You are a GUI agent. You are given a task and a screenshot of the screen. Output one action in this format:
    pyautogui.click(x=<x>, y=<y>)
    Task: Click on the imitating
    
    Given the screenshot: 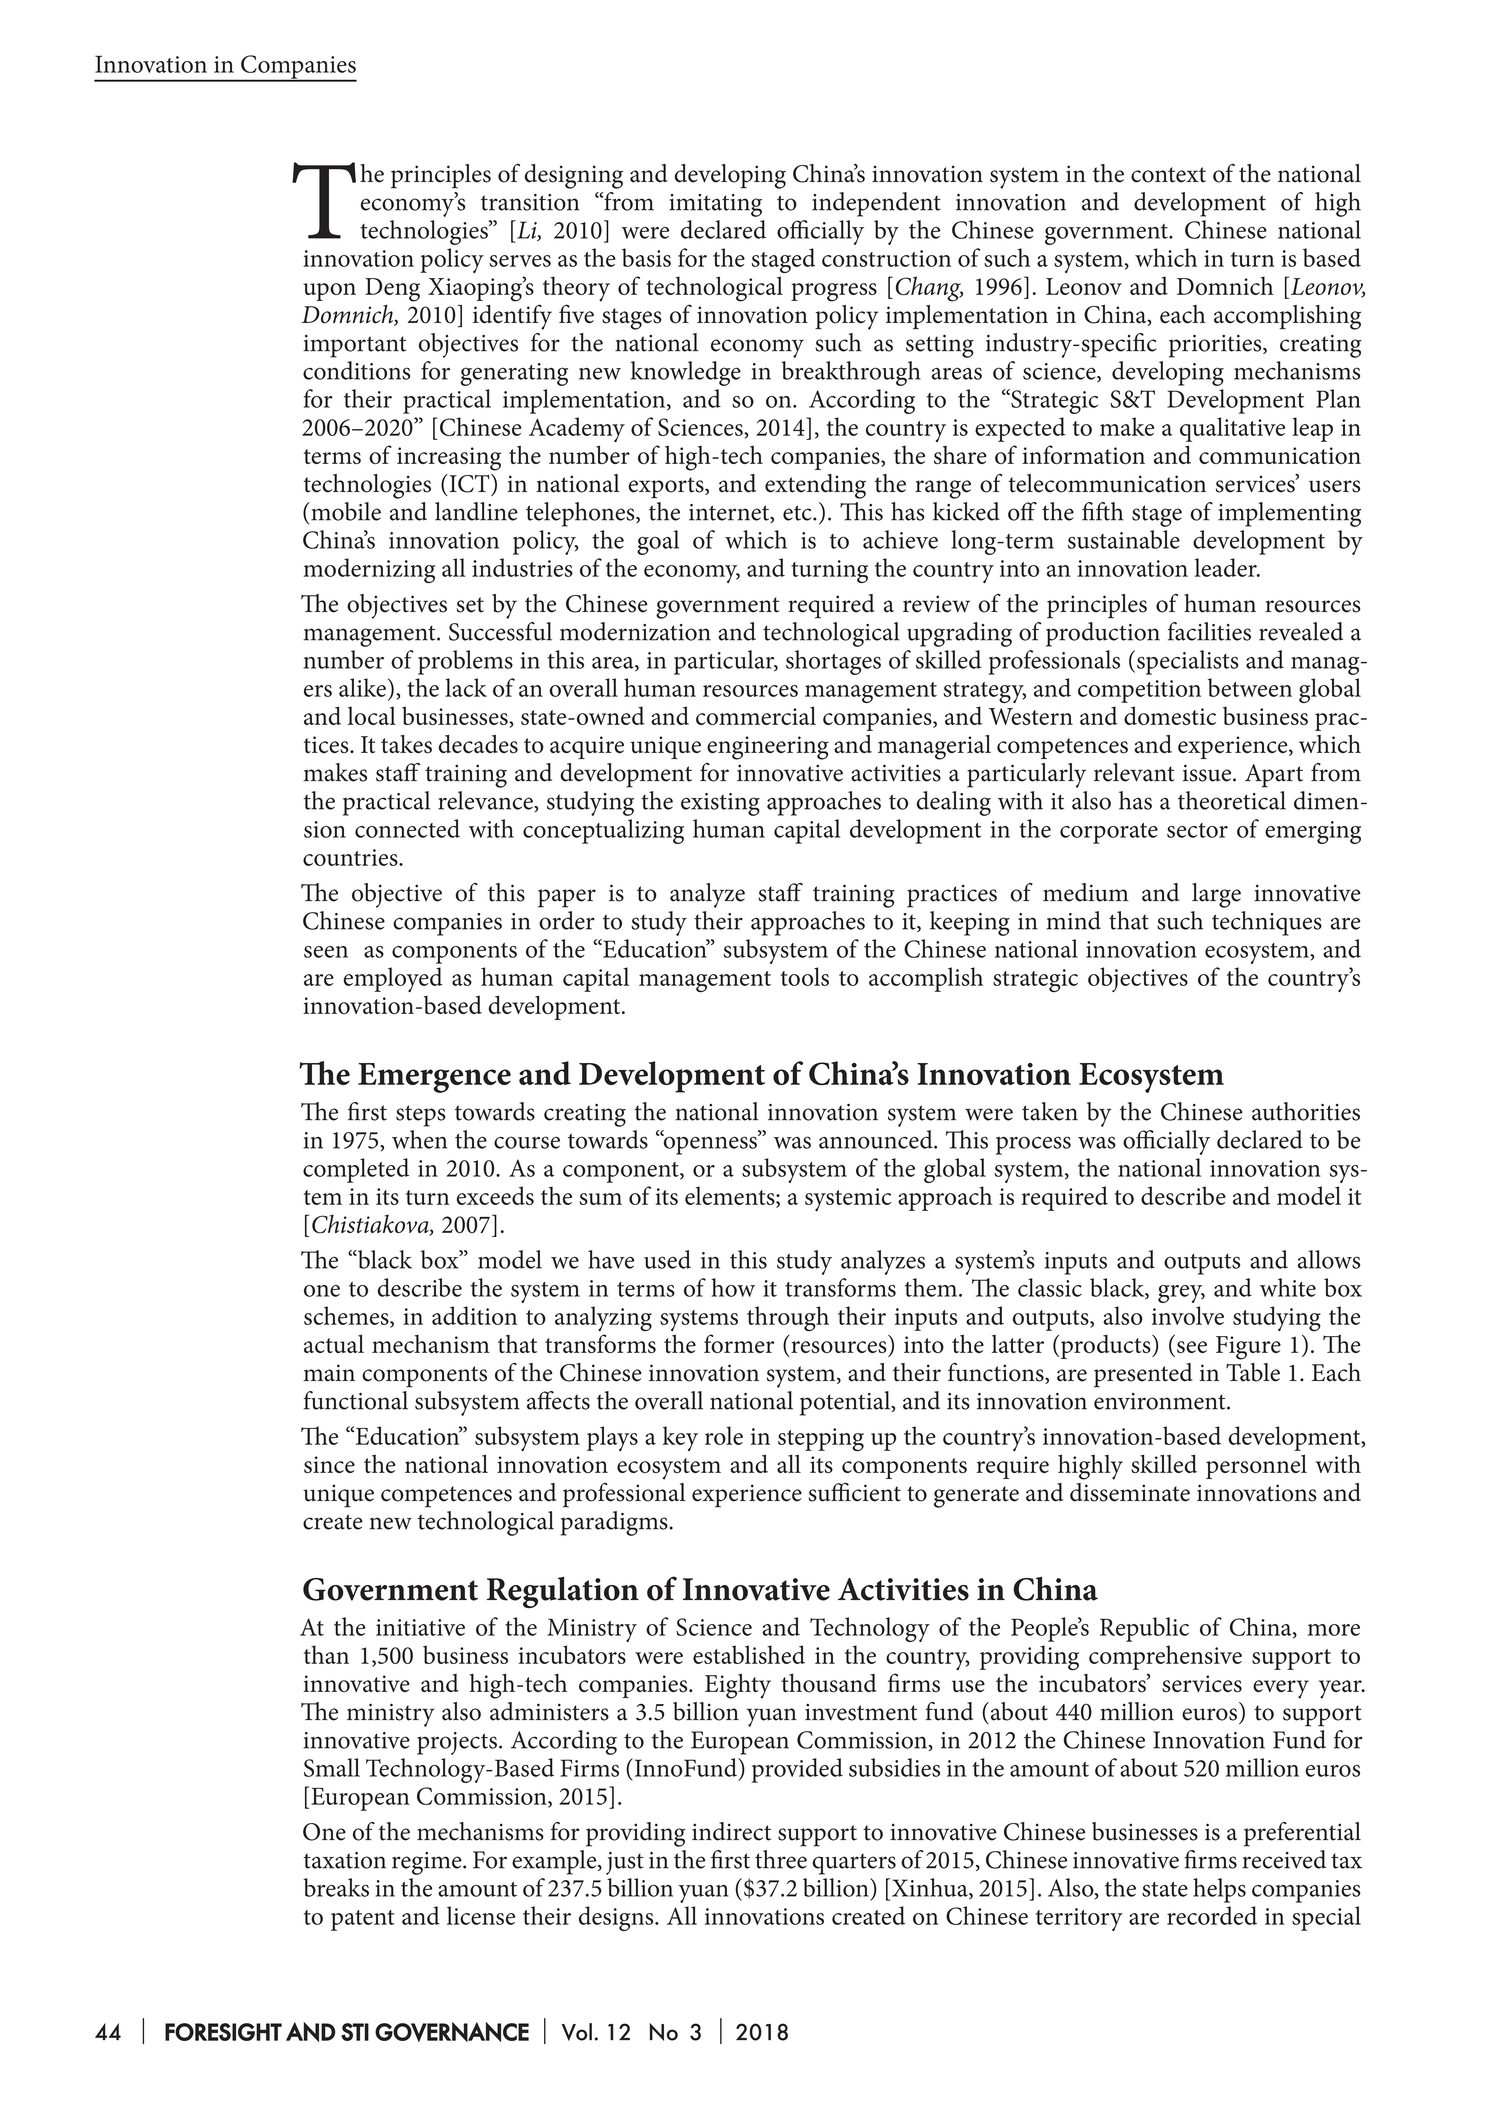 What is the action you would take?
    pyautogui.click(x=715, y=205)
